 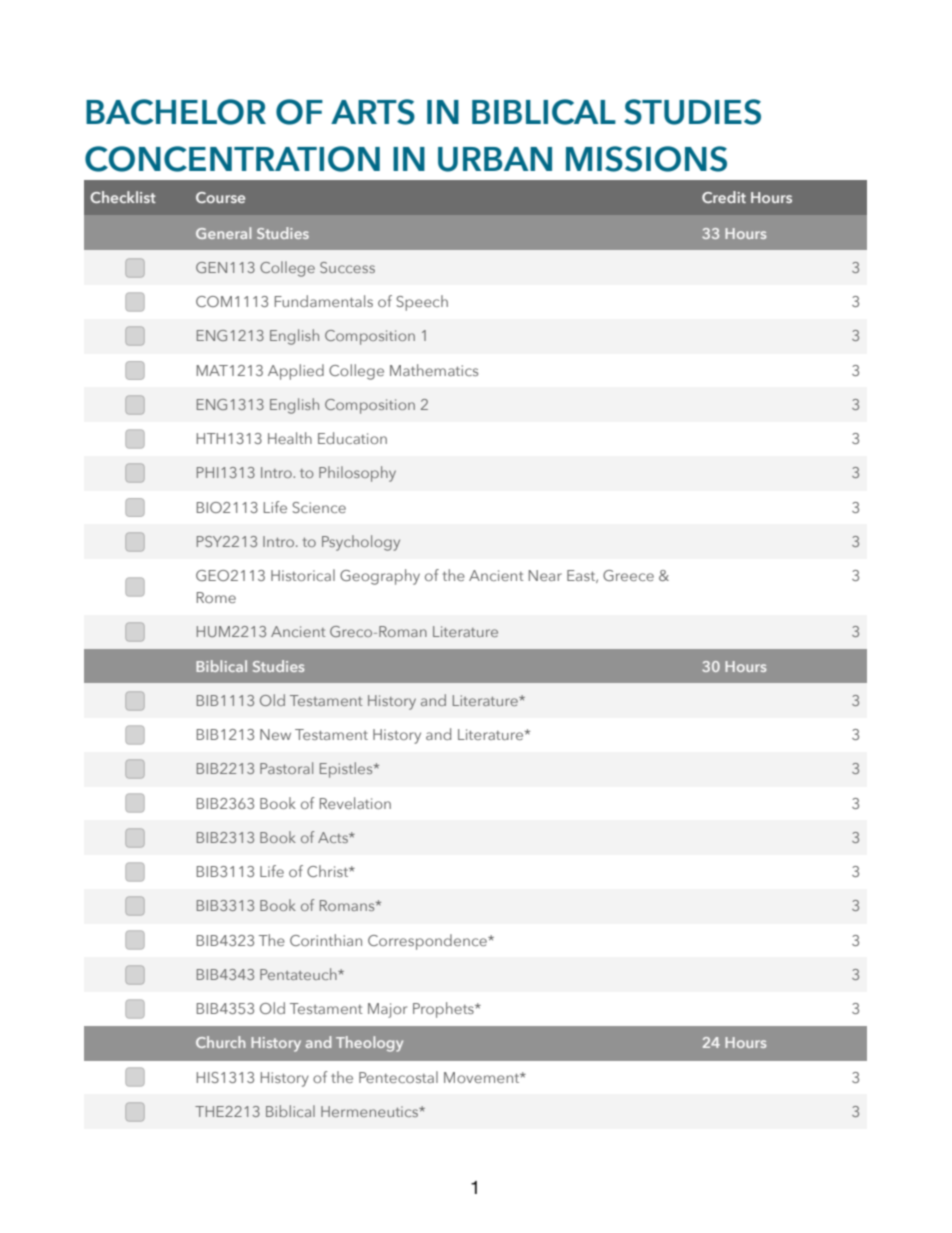 I want to click on Credit, so click(x=724, y=197).
